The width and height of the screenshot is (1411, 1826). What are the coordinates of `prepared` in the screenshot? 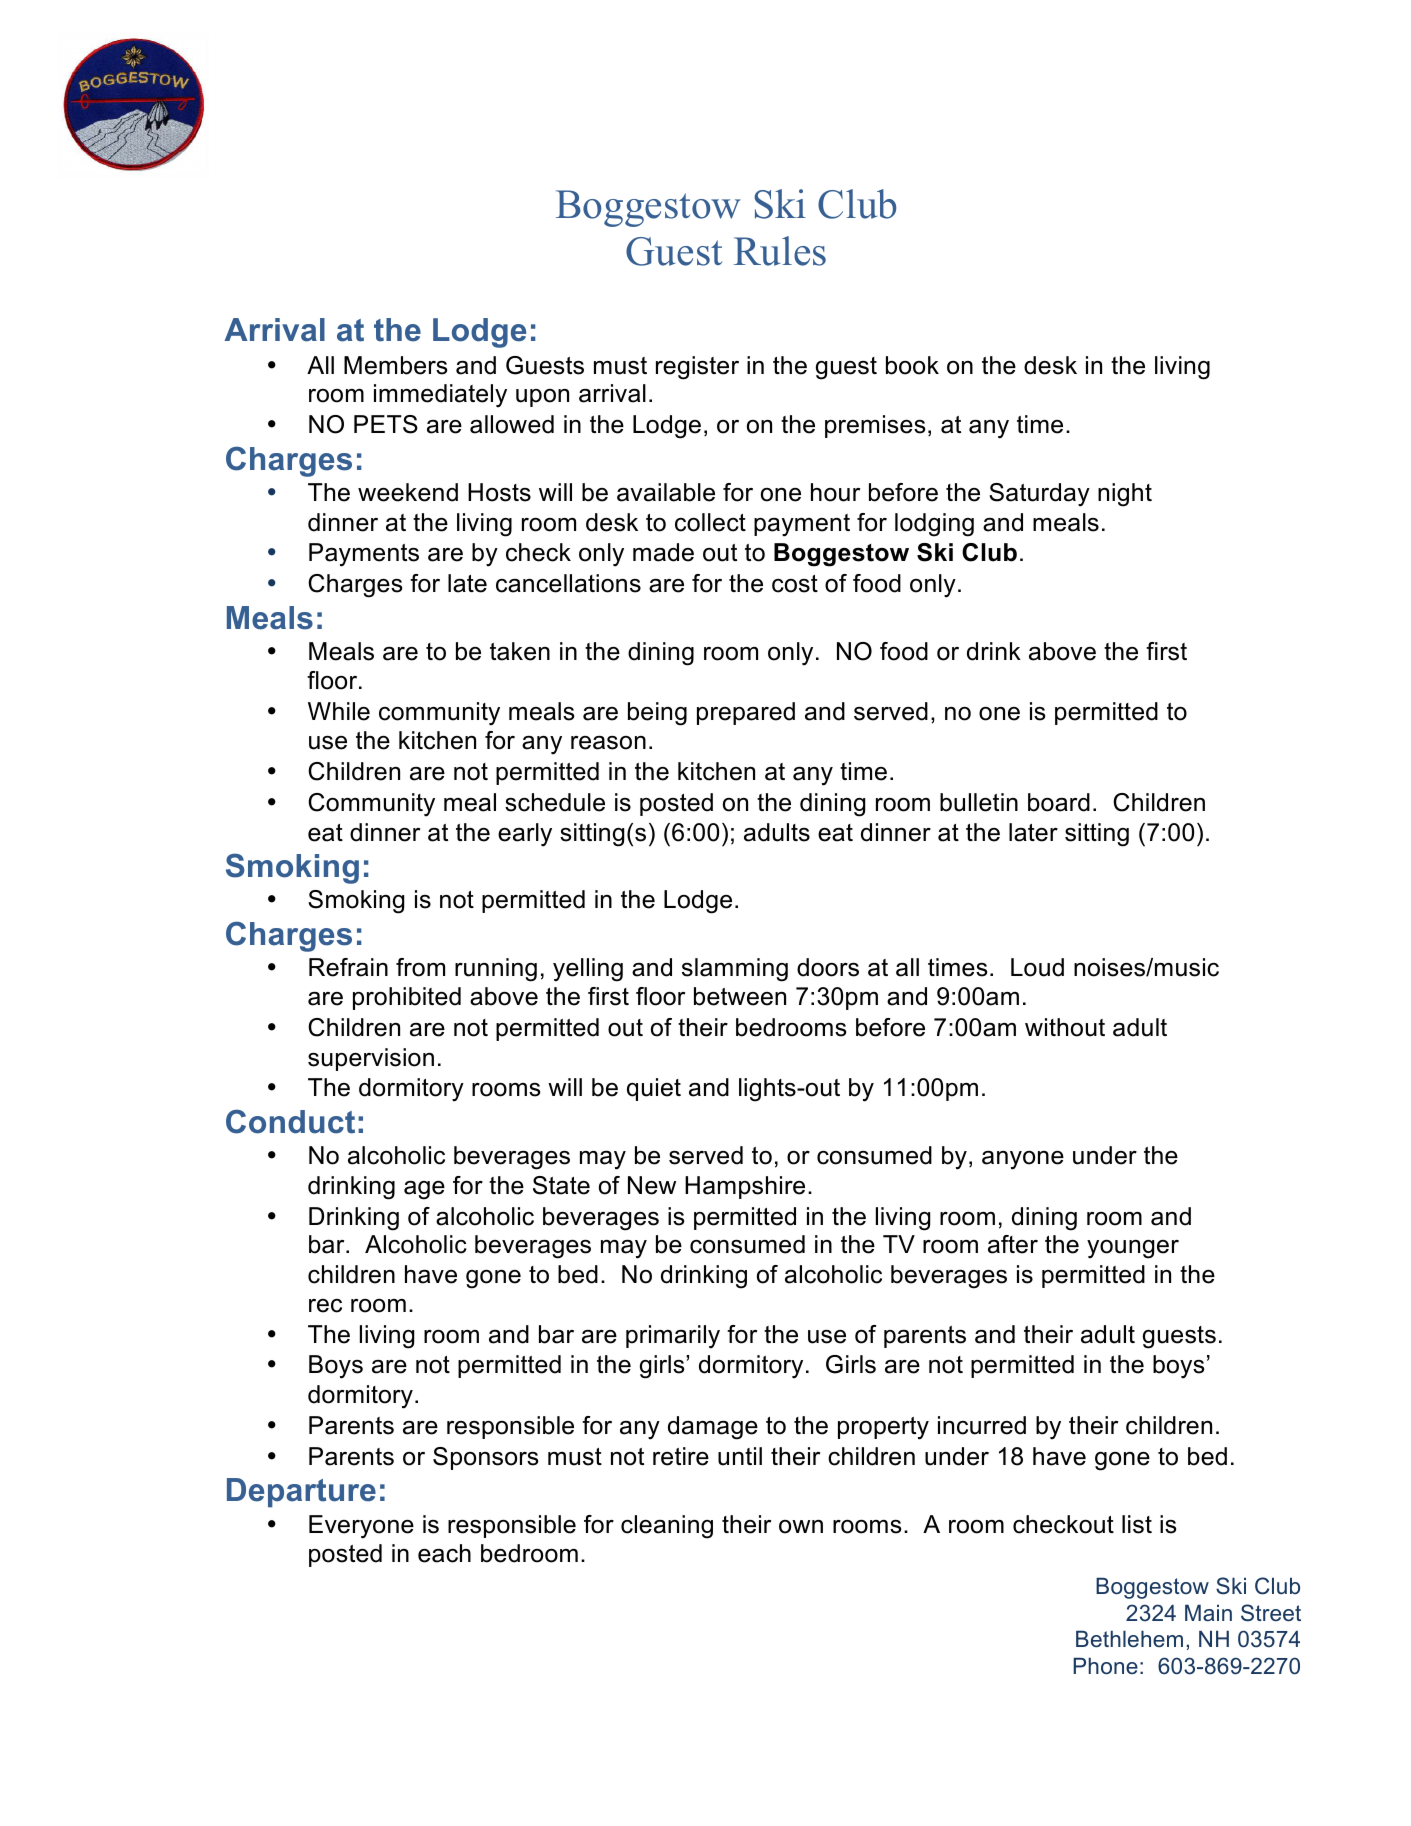 It's located at (746, 713).
